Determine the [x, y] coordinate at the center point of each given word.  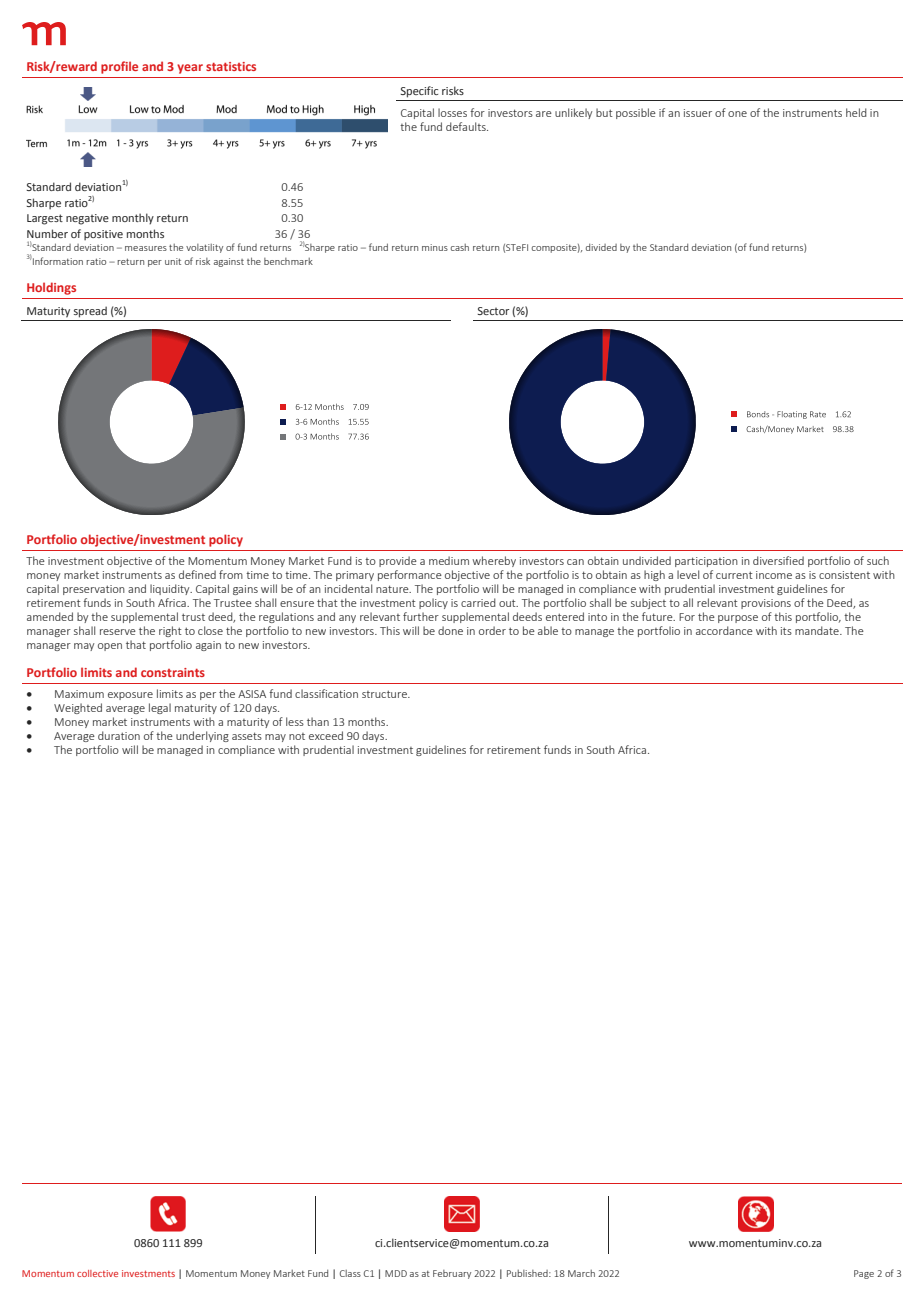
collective [97, 1273]
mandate [818, 630]
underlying [202, 736]
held [856, 112]
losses [452, 112]
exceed [326, 735]
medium [449, 560]
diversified [778, 560]
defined [197, 574]
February [452, 1274]
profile [119, 67]
